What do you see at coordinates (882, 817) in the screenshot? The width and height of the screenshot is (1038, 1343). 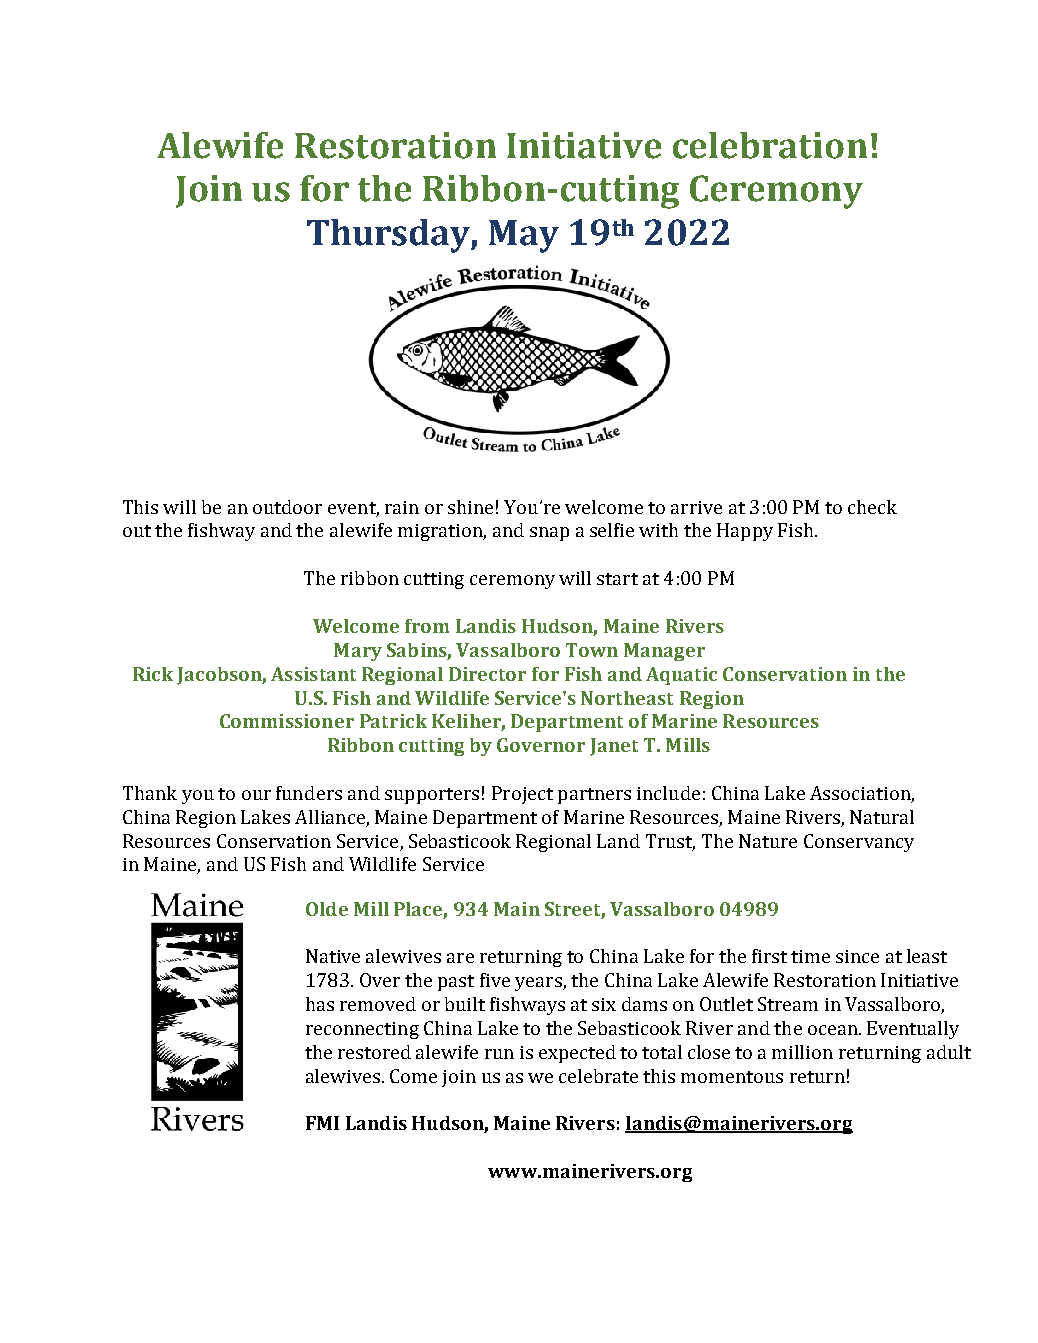 I see `Natural` at bounding box center [882, 817].
